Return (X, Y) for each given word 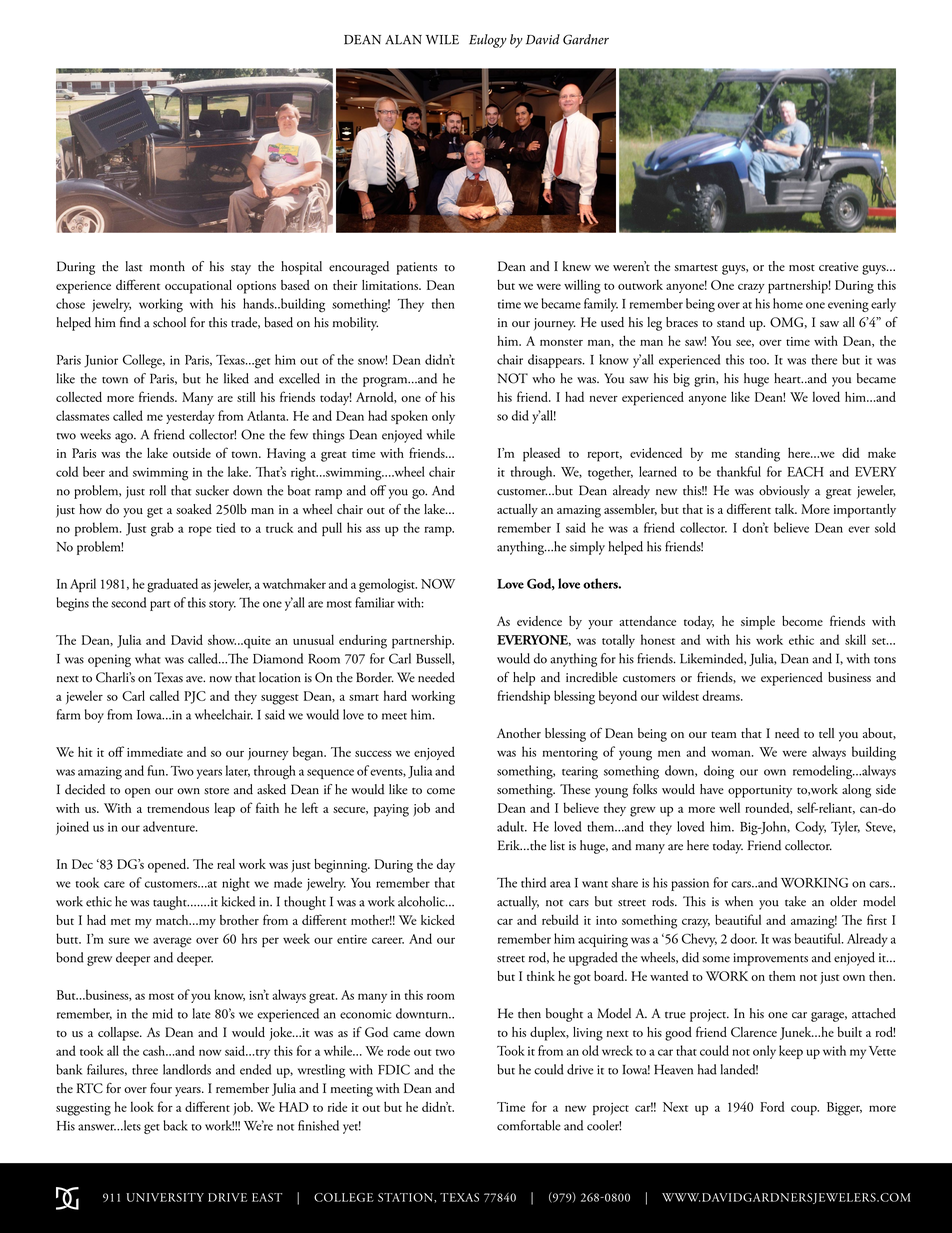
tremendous (178, 808)
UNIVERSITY (165, 1197)
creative (838, 266)
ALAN (403, 40)
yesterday (190, 417)
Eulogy (488, 41)
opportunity (760, 791)
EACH (805, 472)
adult (512, 826)
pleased (541, 454)
